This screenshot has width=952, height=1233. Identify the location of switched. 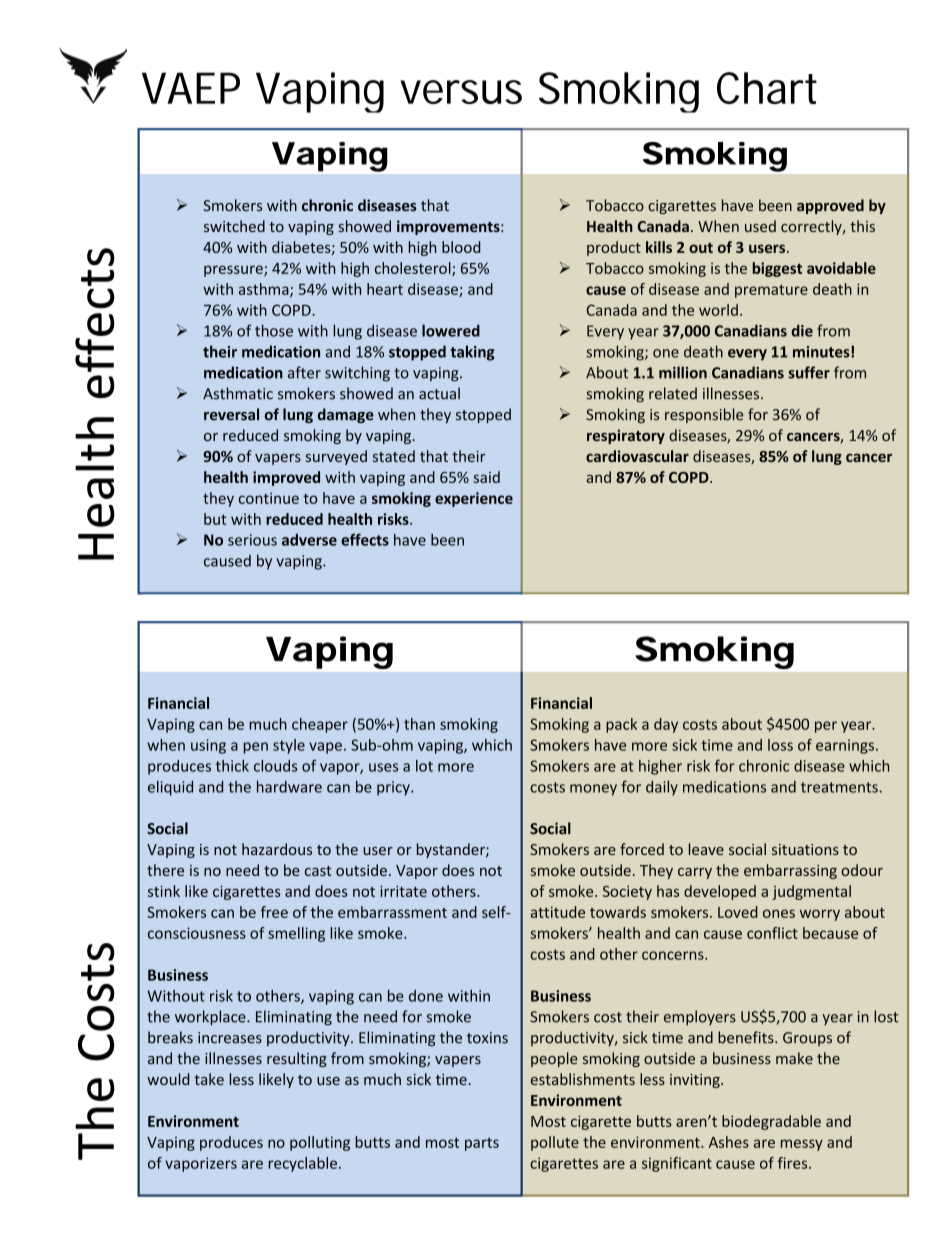
(234, 226).
